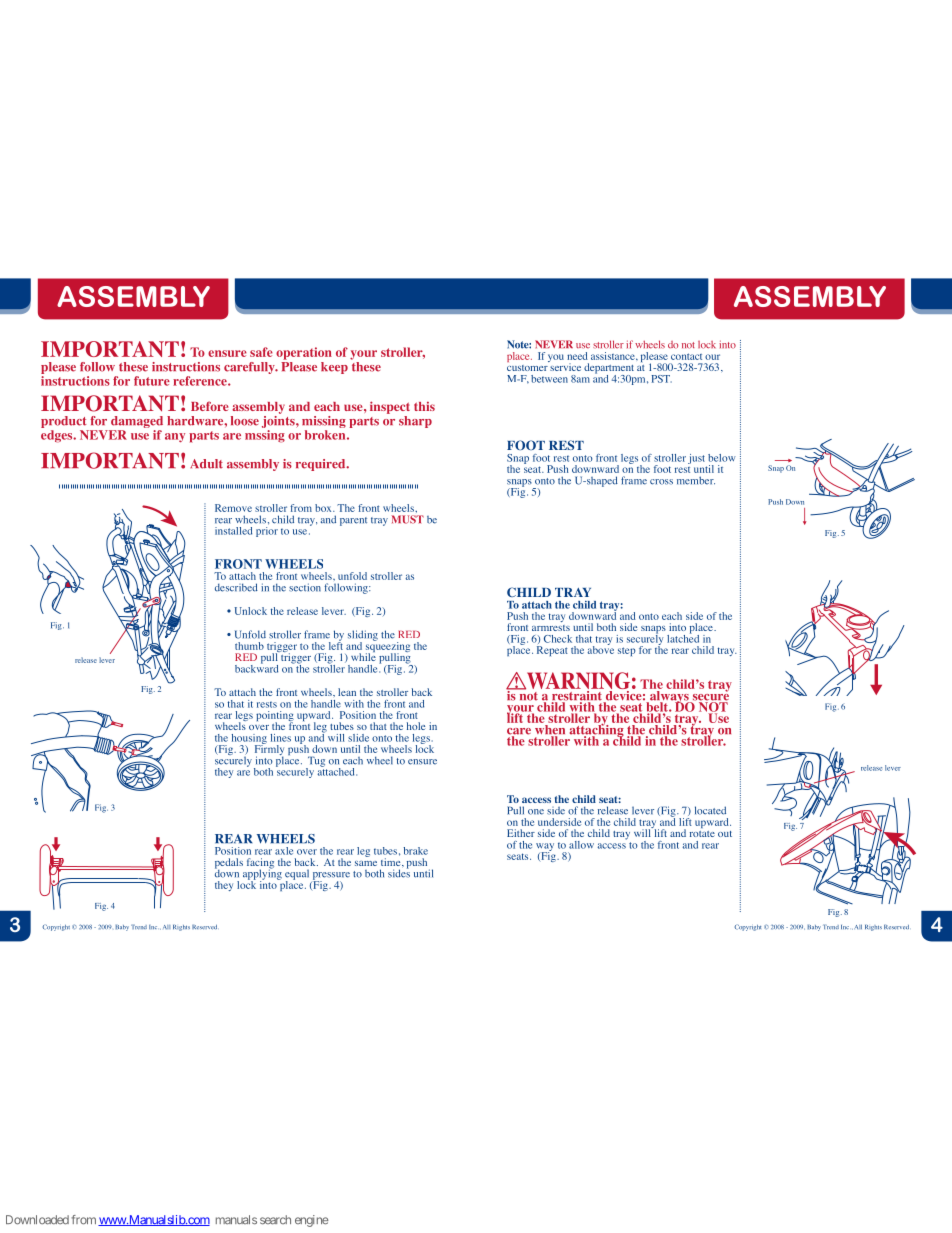  I want to click on housing, so click(249, 740).
